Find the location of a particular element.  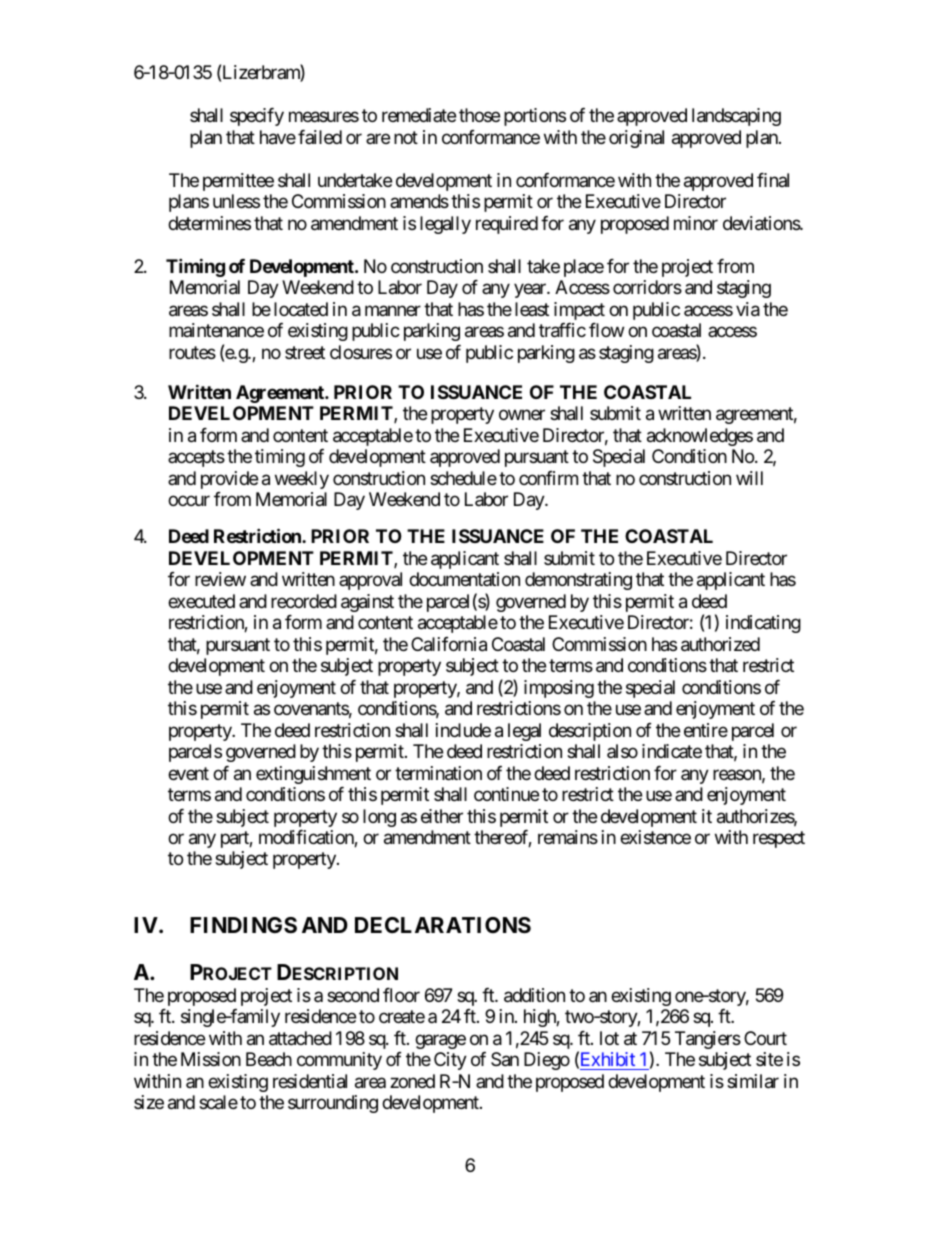

authorized is located at coordinates (720, 644).
